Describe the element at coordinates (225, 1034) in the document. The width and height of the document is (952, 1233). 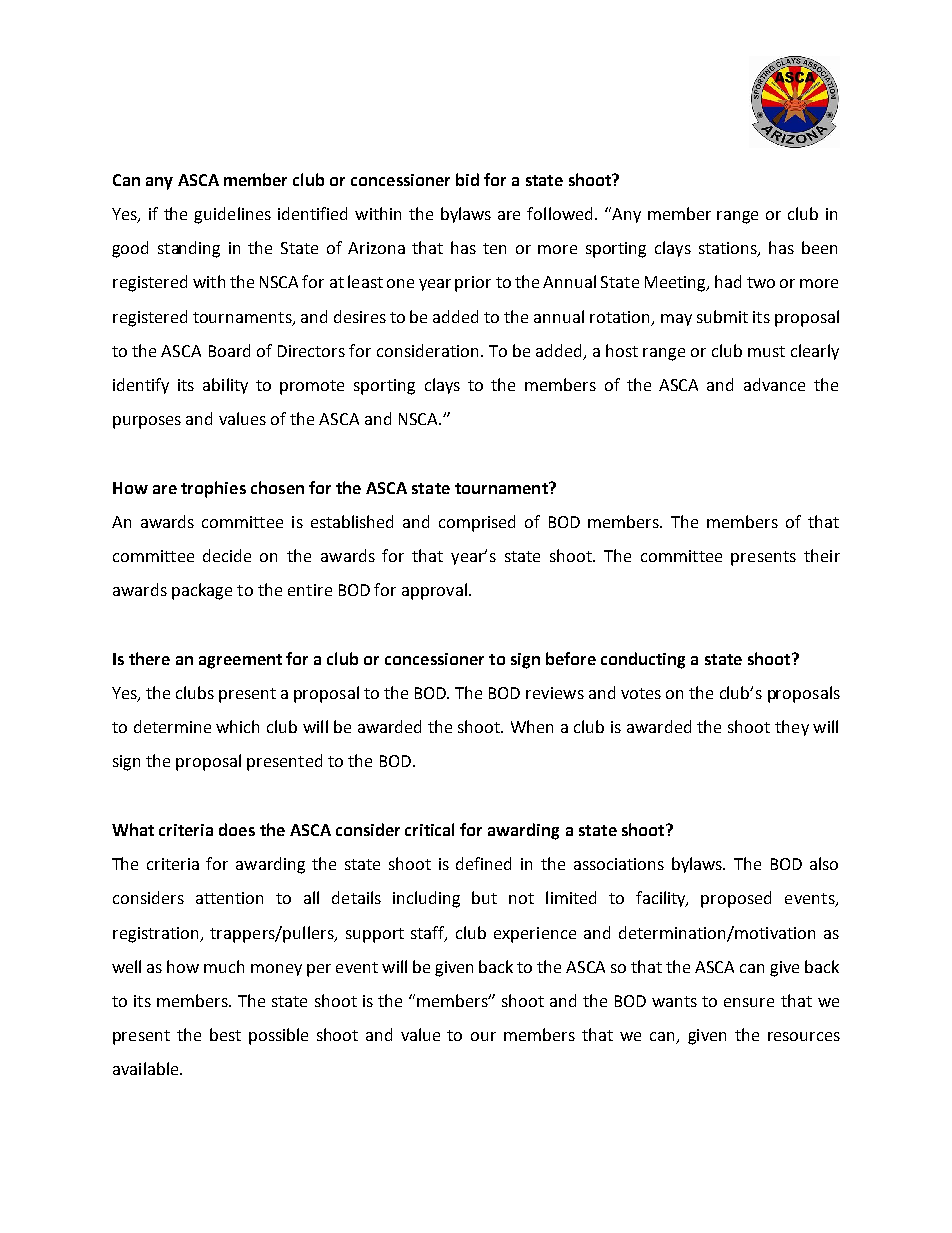
I see `best` at that location.
